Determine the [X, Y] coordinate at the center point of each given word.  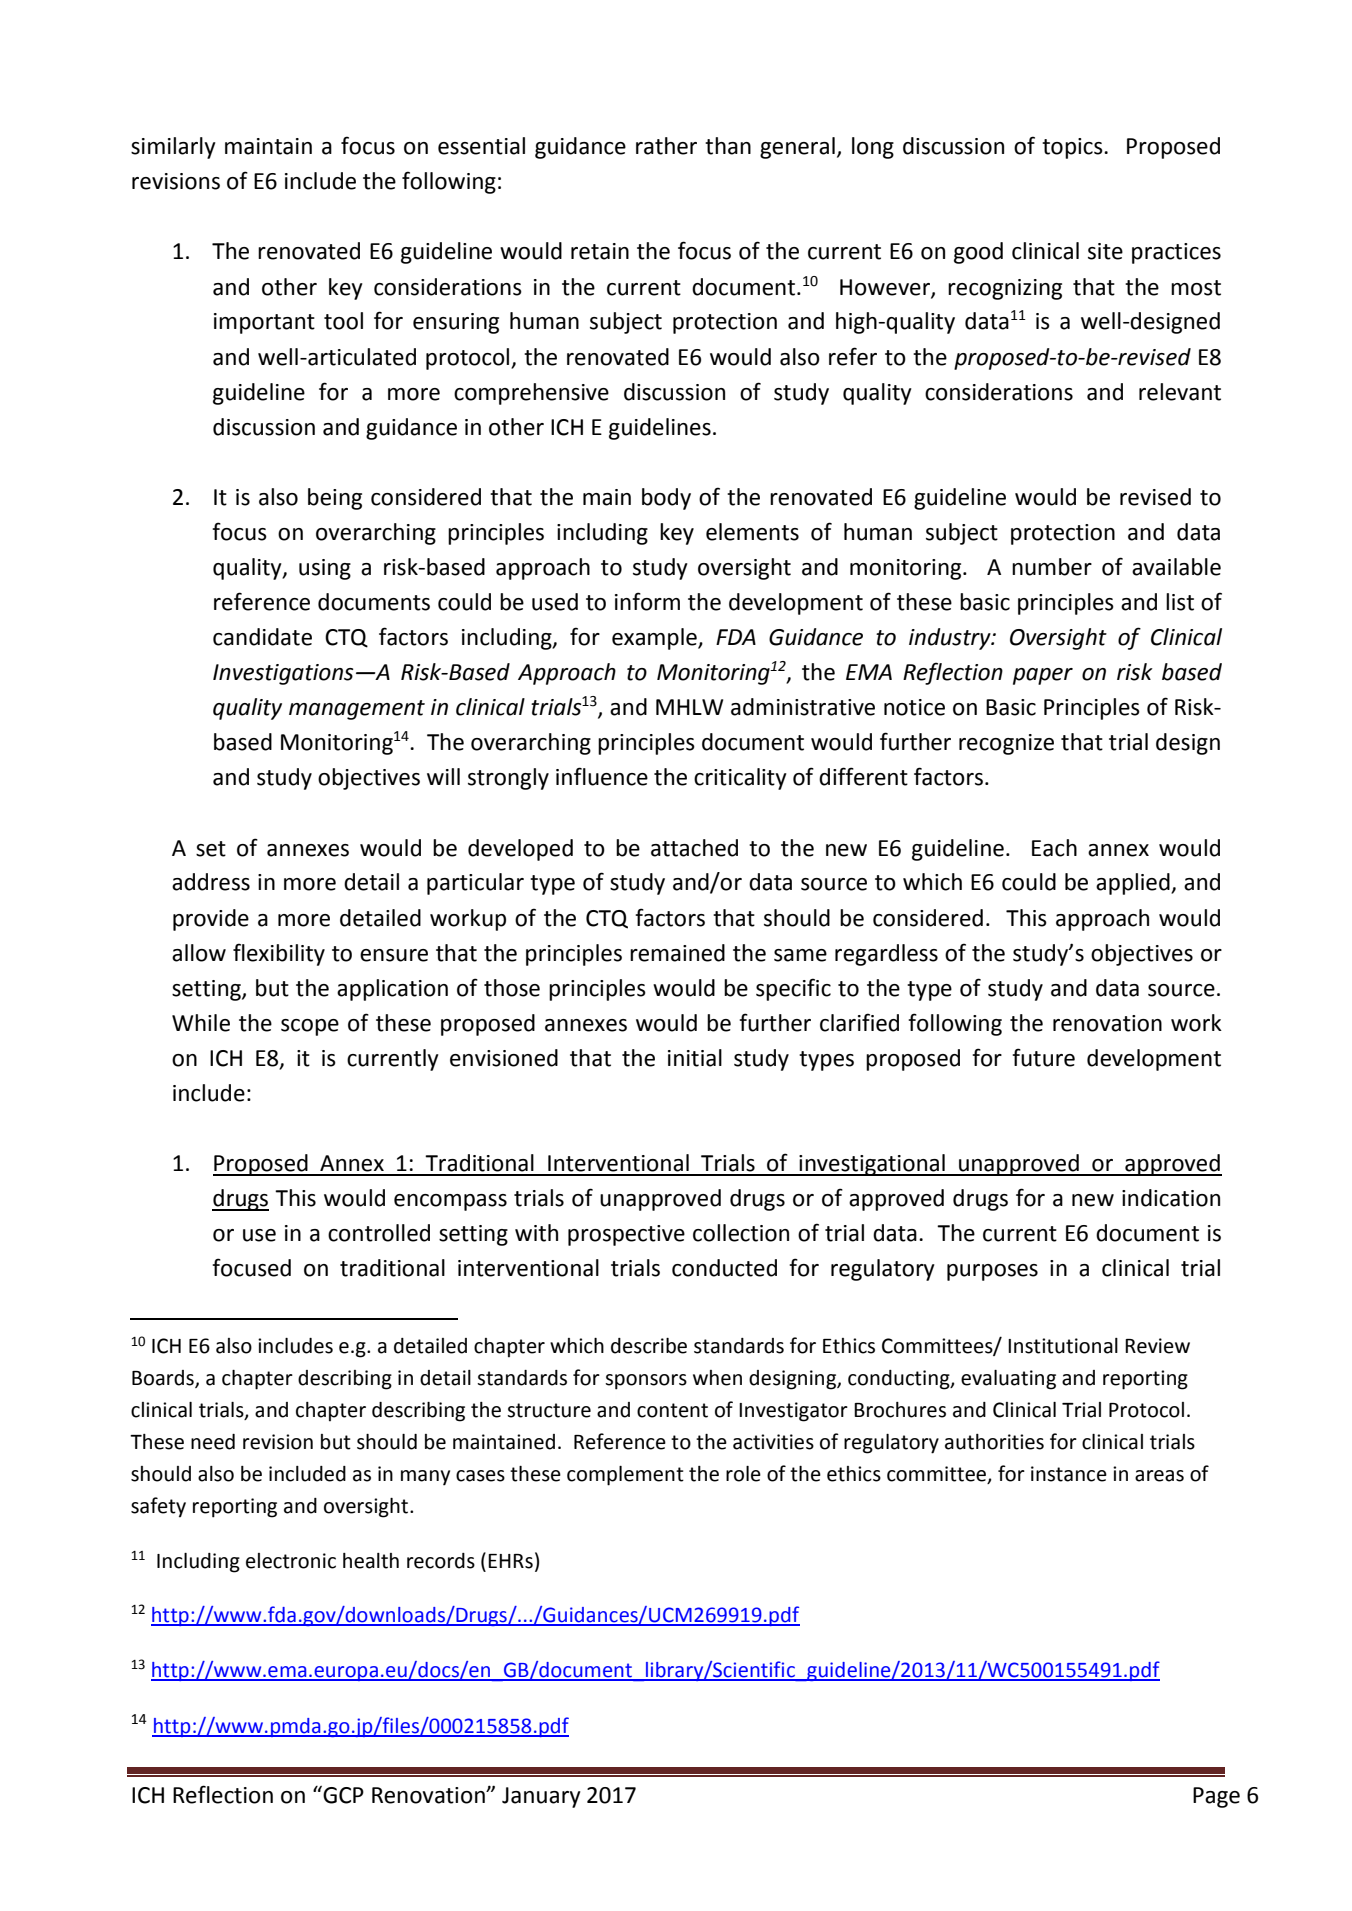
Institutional [1063, 1346]
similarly [173, 148]
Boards [164, 1379]
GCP [342, 1794]
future [1043, 1057]
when [717, 1378]
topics [1073, 148]
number [1052, 567]
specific [793, 989]
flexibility [279, 954]
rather [666, 146]
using [325, 569]
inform [647, 601]
